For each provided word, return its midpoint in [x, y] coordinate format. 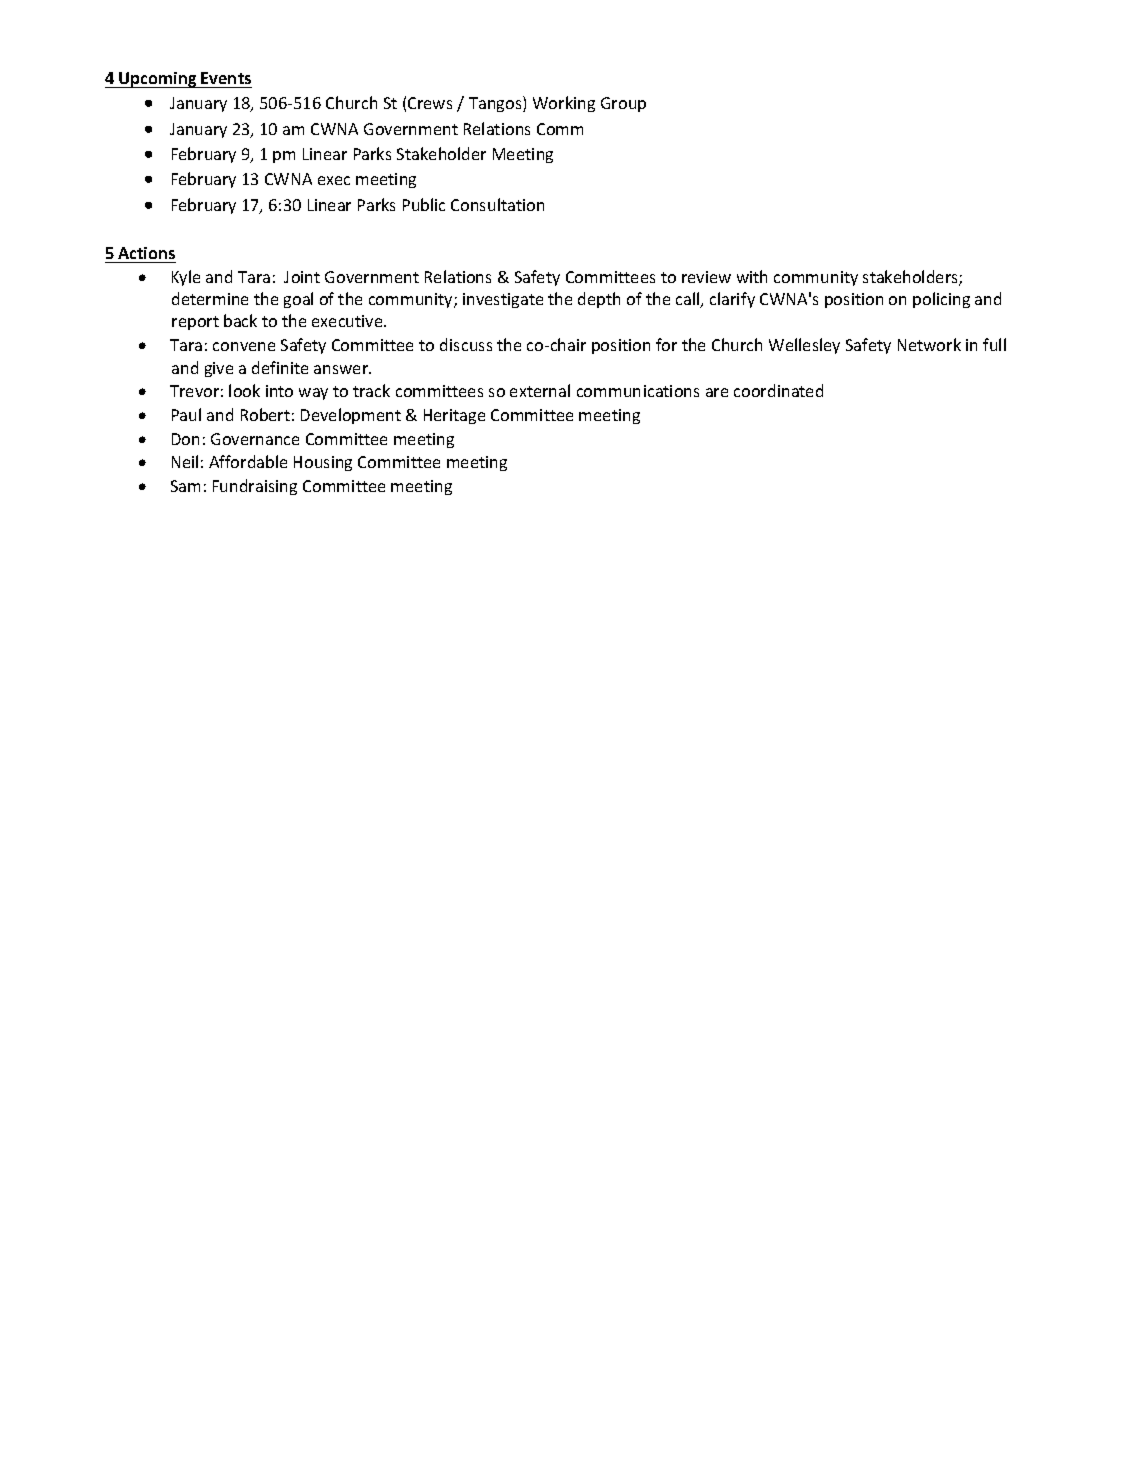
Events [226, 78]
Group [623, 104]
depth [599, 300]
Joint [302, 277]
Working [564, 104]
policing [941, 300]
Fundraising [255, 487]
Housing [323, 463]
